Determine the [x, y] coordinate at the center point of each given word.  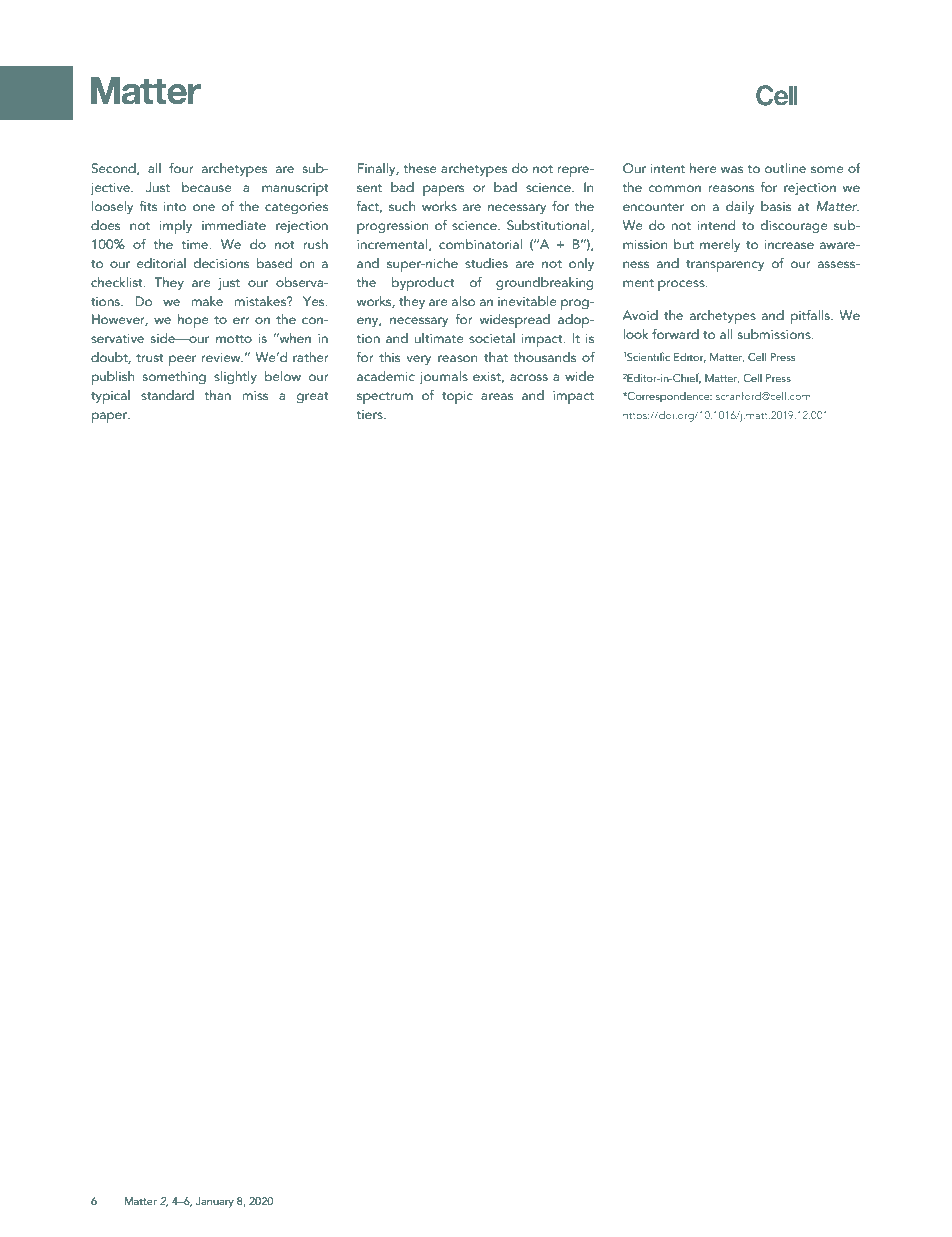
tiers [371, 414]
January [215, 1202]
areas [497, 396]
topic [457, 397]
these [420, 168]
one [204, 207]
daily [740, 207]
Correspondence [669, 397]
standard [167, 395]
